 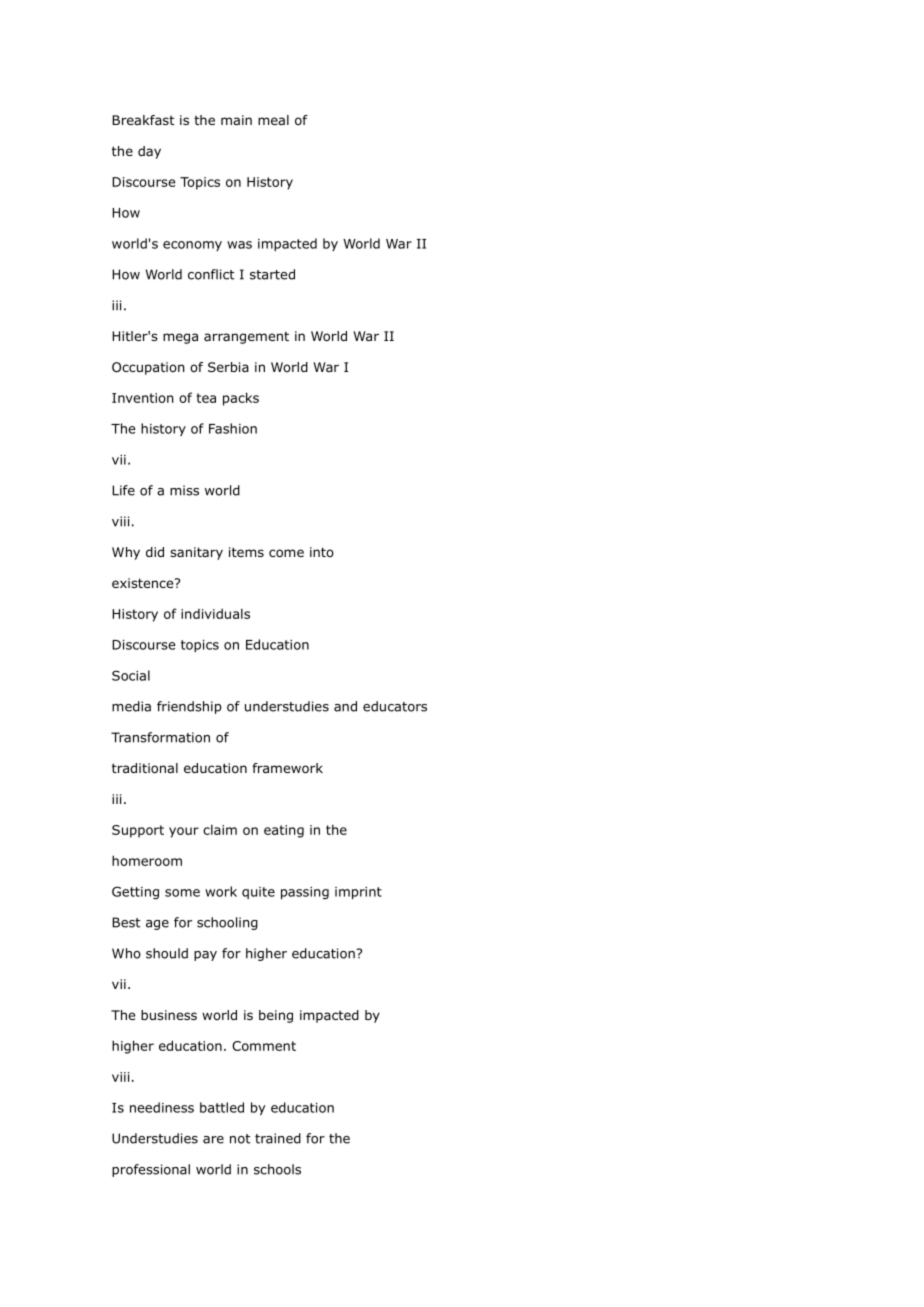 I want to click on professional, so click(x=151, y=1170).
